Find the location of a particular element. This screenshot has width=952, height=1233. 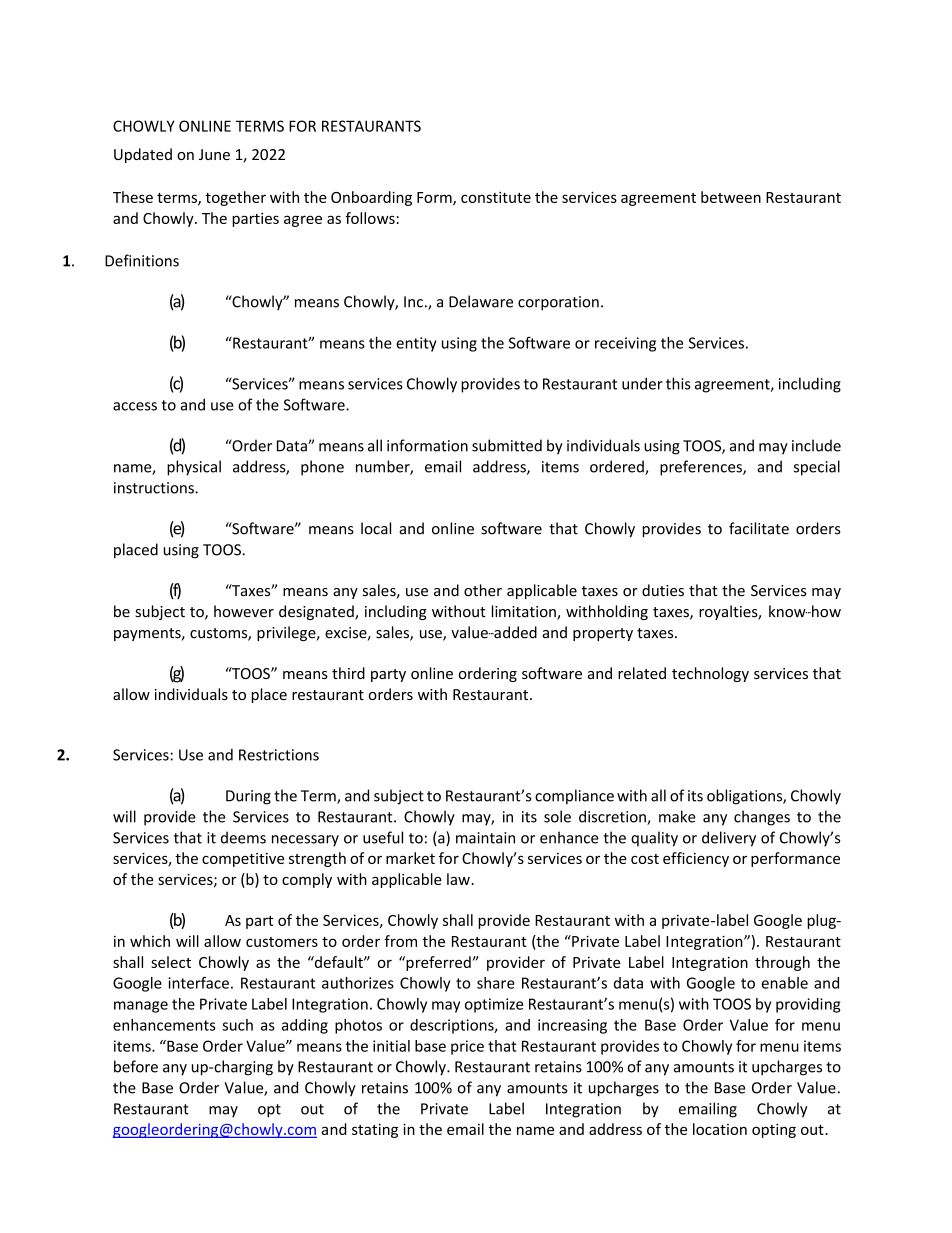

before is located at coordinates (136, 1066).
